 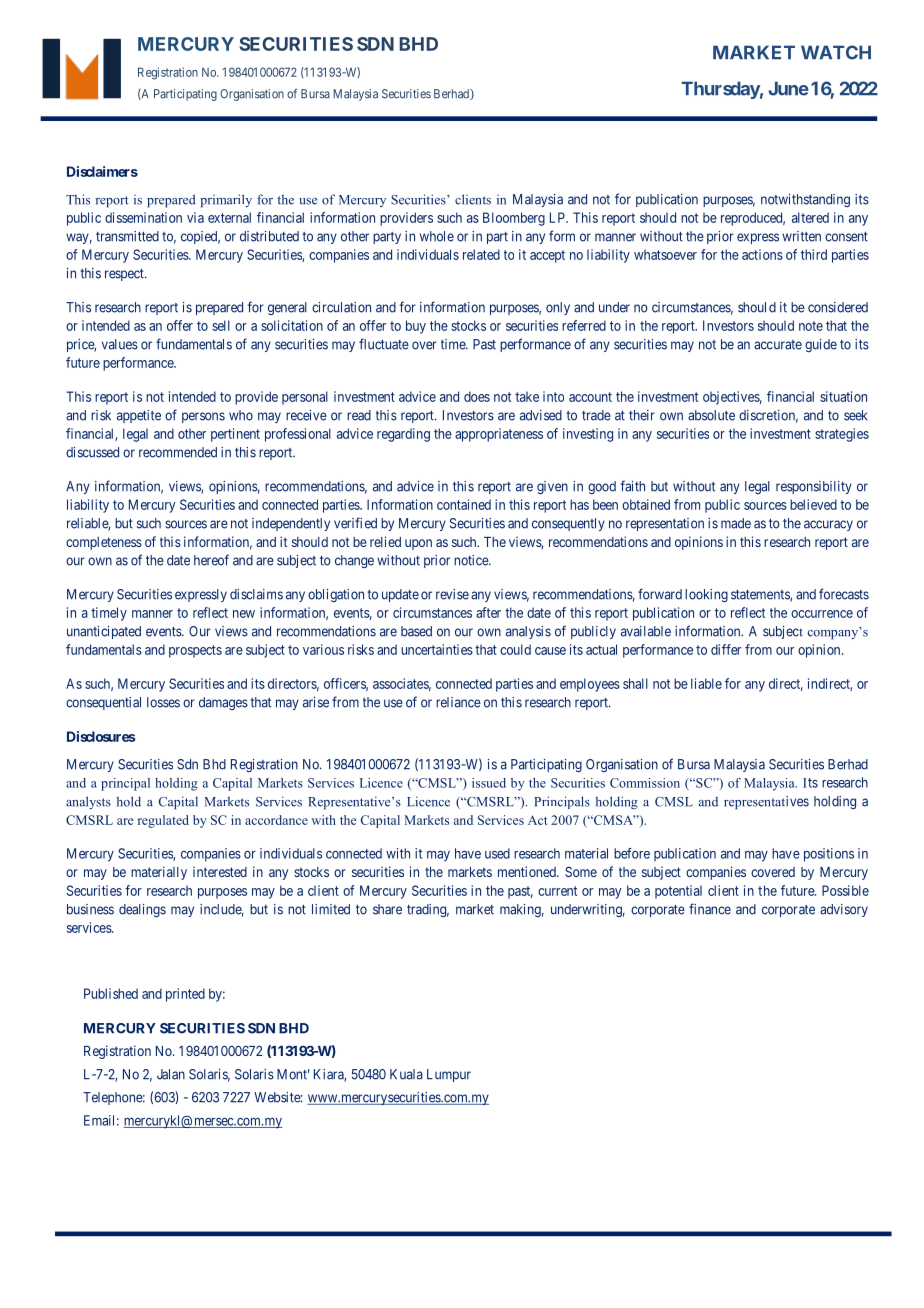 I want to click on primarily, so click(x=226, y=201).
